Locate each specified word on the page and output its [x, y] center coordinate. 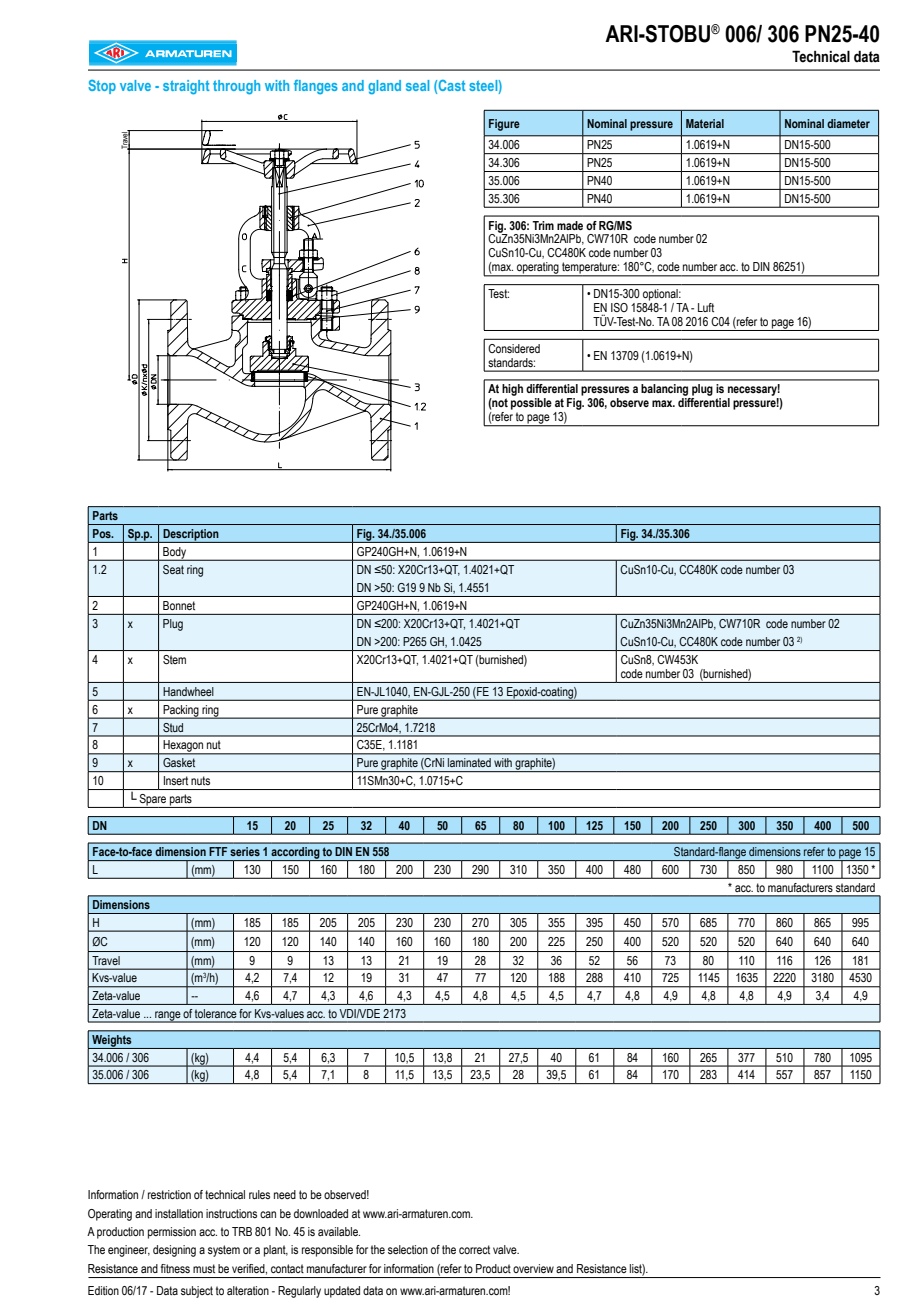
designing [174, 1251]
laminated [469, 762]
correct [474, 1249]
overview [533, 1268]
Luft [706, 307]
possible [531, 404]
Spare [153, 801]
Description [191, 536]
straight [186, 87]
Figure [504, 125]
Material [705, 123]
